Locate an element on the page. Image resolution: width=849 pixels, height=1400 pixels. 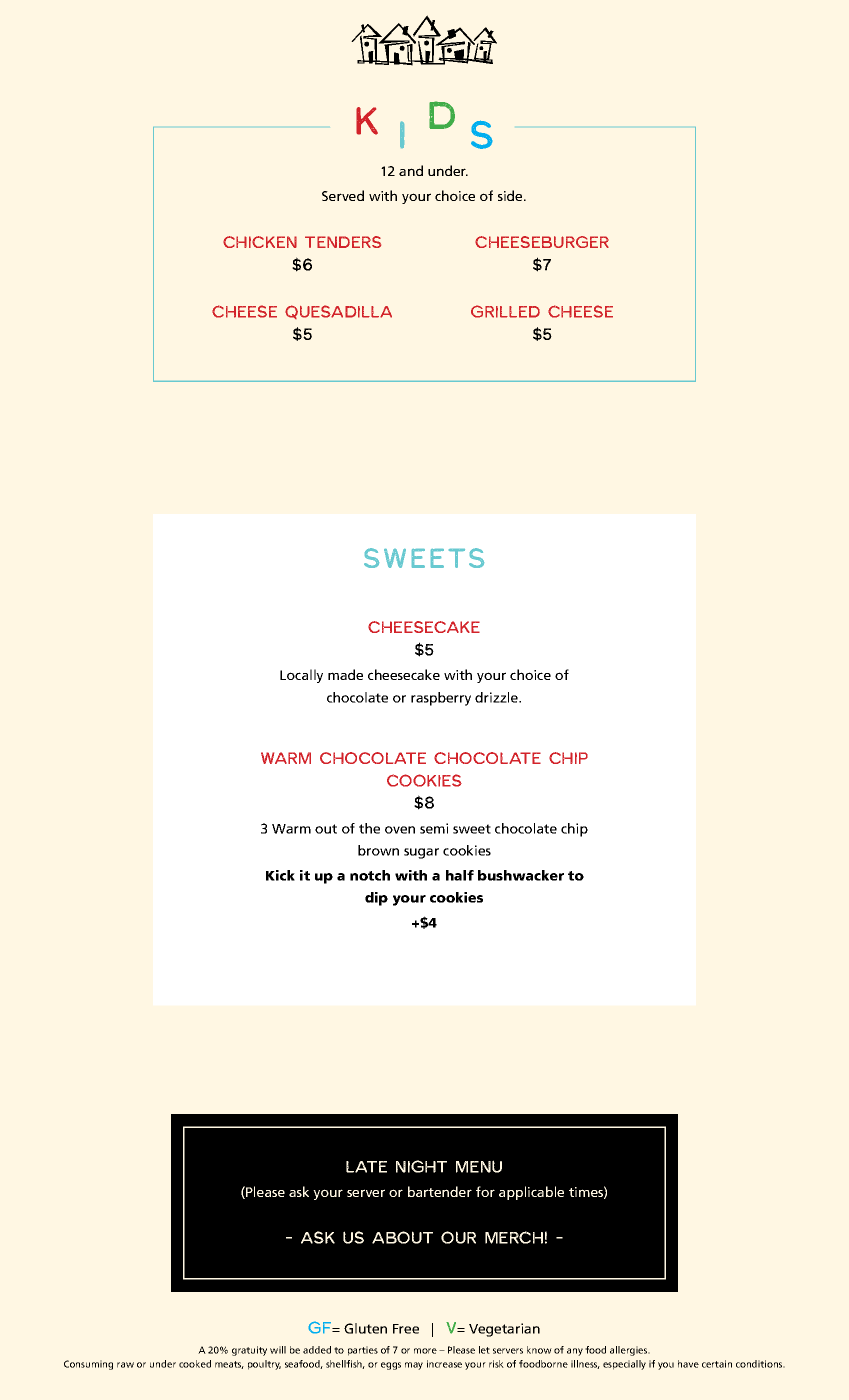
Kick is located at coordinates (280, 875).
